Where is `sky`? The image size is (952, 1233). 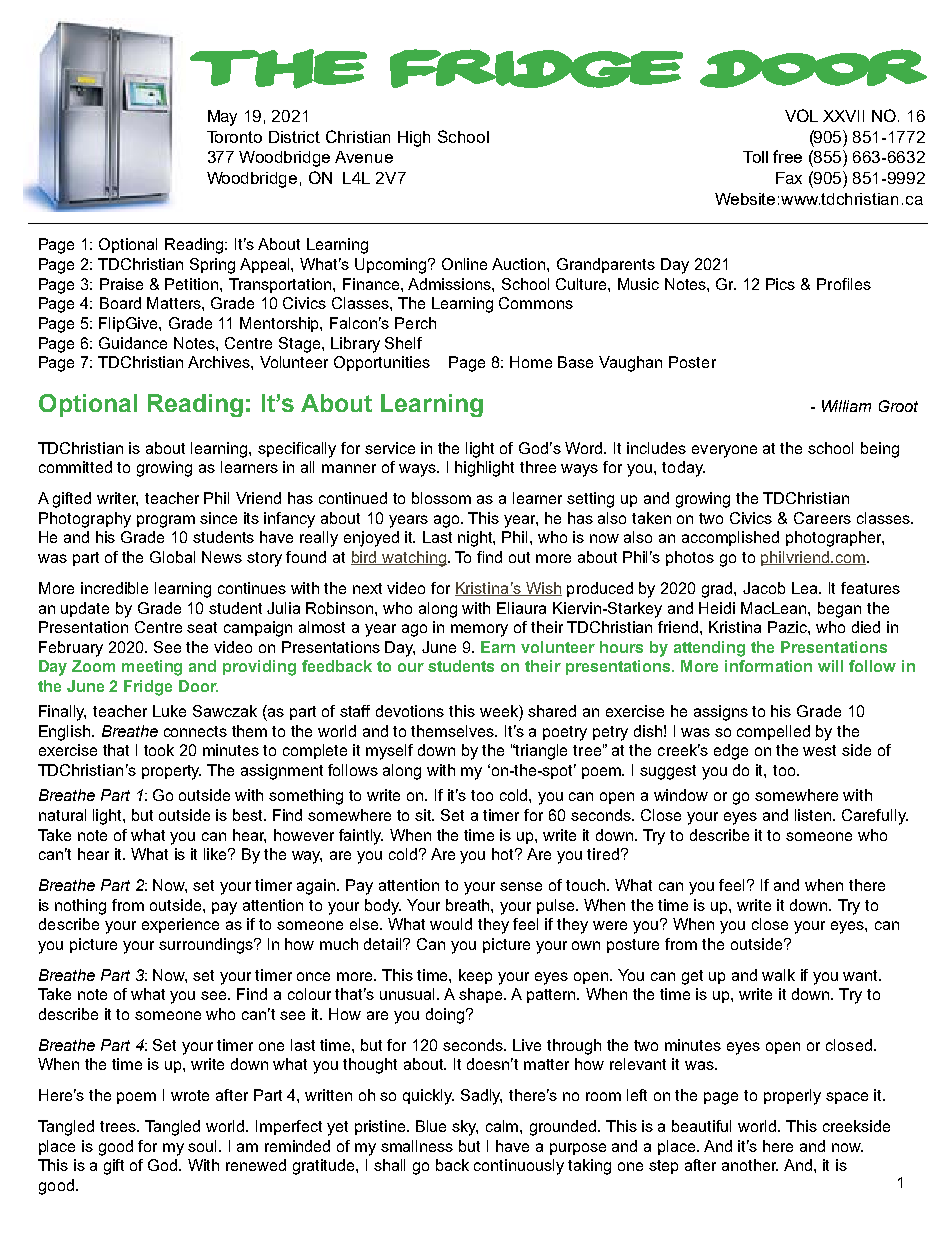 sky is located at coordinates (465, 1128).
